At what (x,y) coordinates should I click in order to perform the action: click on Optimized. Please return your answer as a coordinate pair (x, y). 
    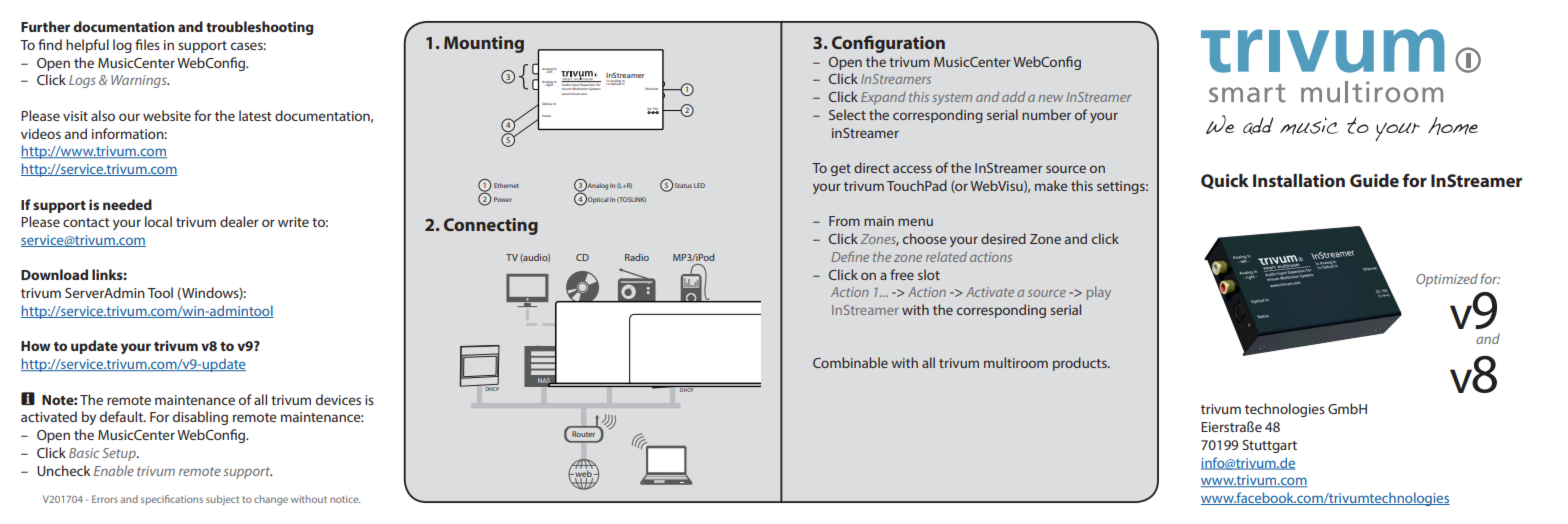
    Looking at the image, I should click on (1447, 280).
